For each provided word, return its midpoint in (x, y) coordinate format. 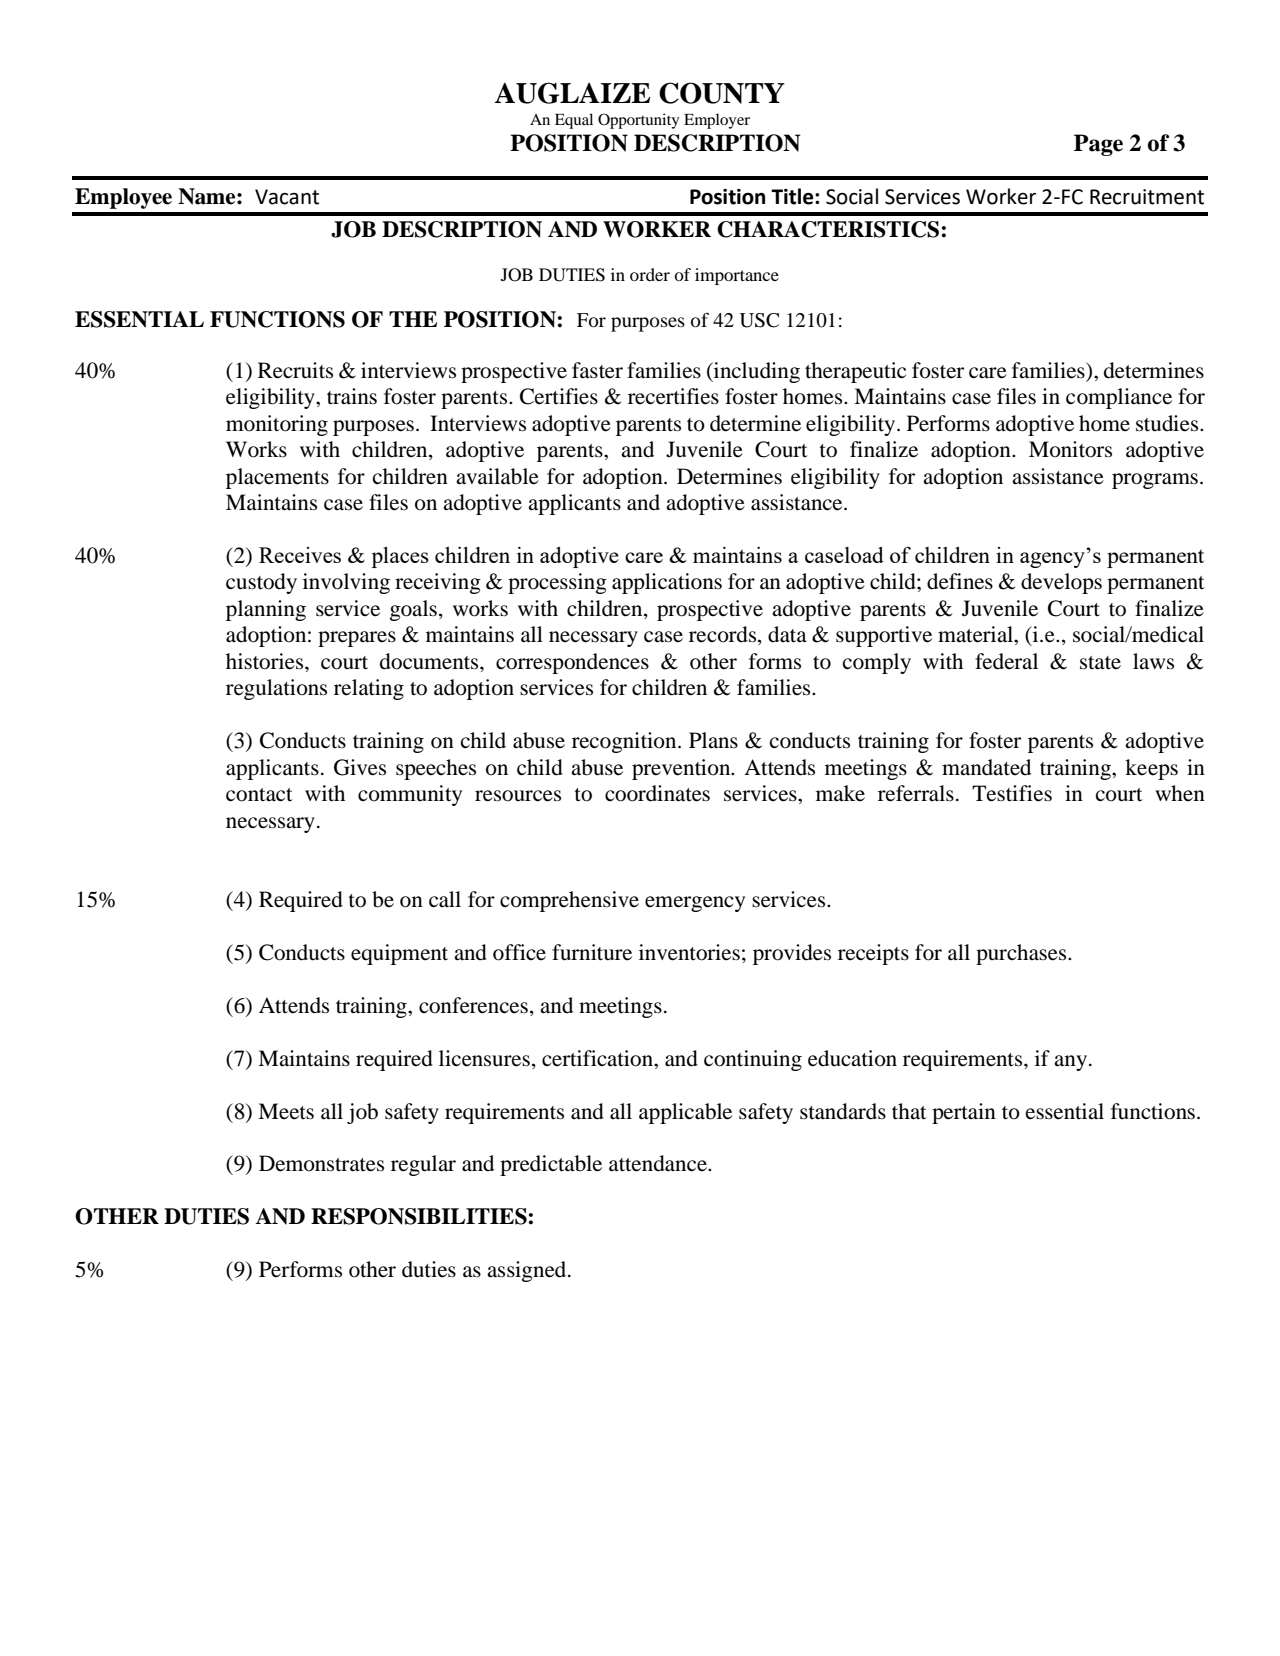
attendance (659, 1163)
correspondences (572, 663)
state (1100, 663)
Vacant (287, 197)
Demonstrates (321, 1163)
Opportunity (638, 121)
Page (1098, 145)
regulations (276, 689)
